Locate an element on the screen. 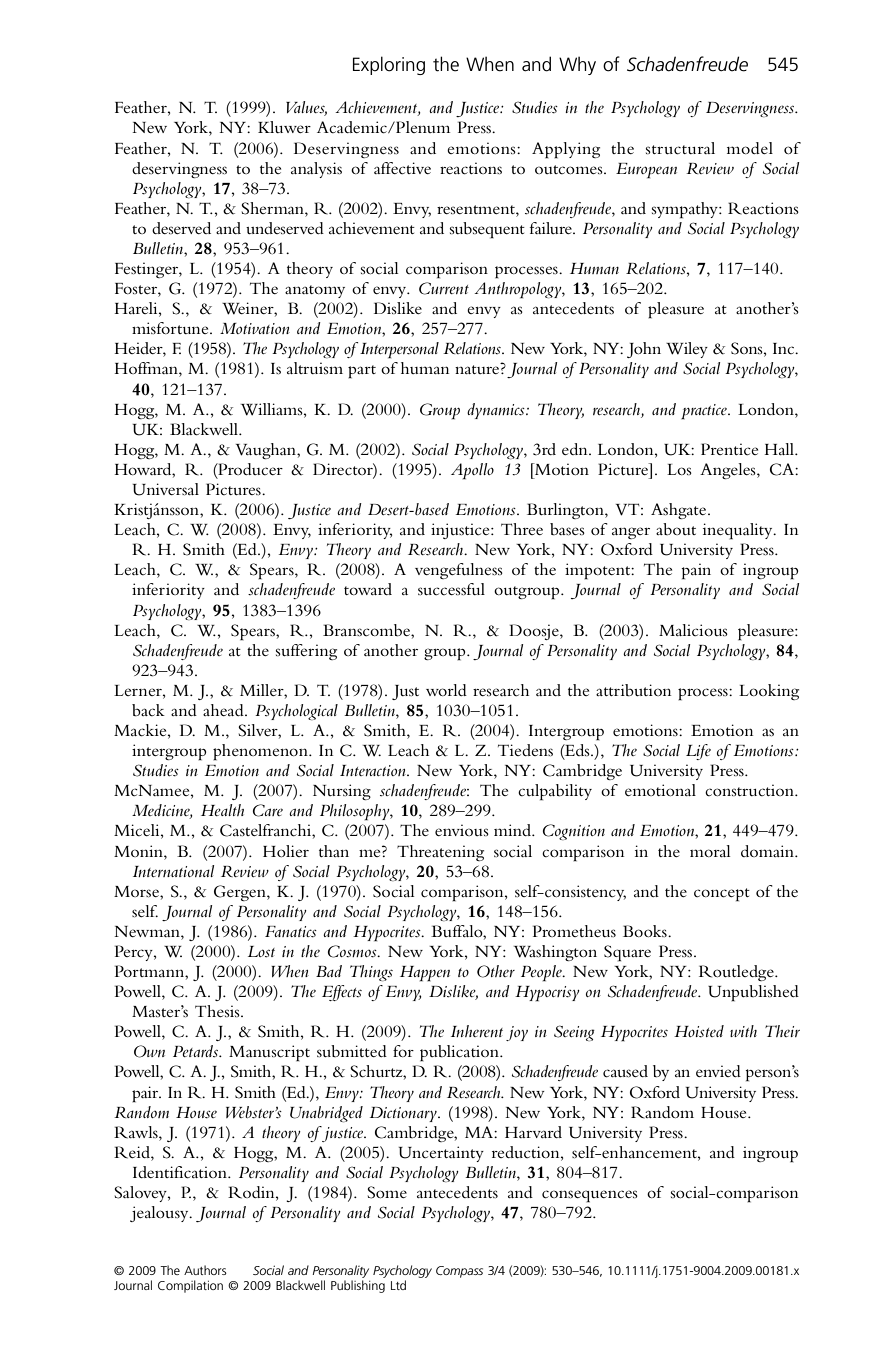 This screenshot has width=892, height=1372. consequences is located at coordinates (590, 1196).
